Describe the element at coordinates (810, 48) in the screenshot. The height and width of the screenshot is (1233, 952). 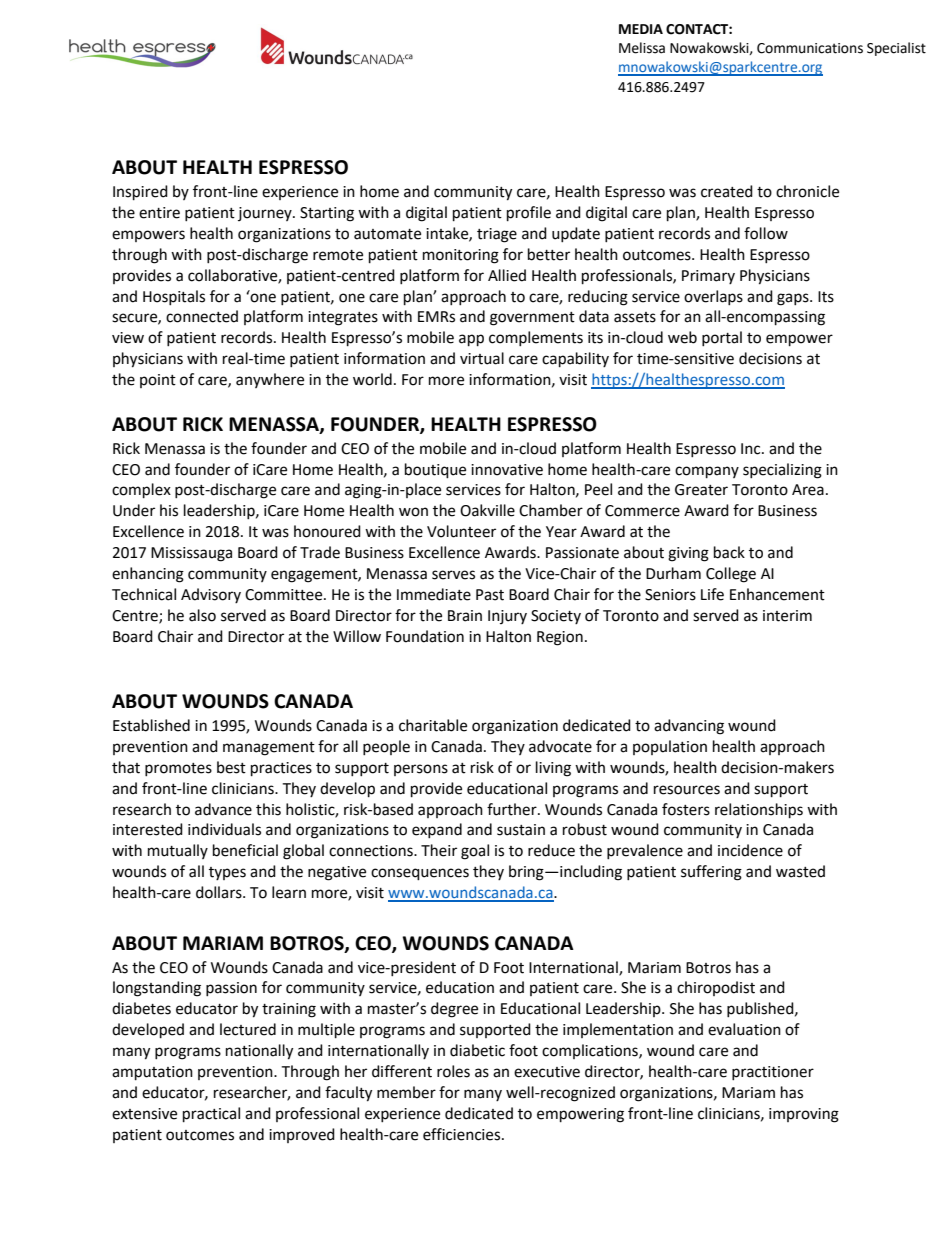
I see `Communications` at that location.
